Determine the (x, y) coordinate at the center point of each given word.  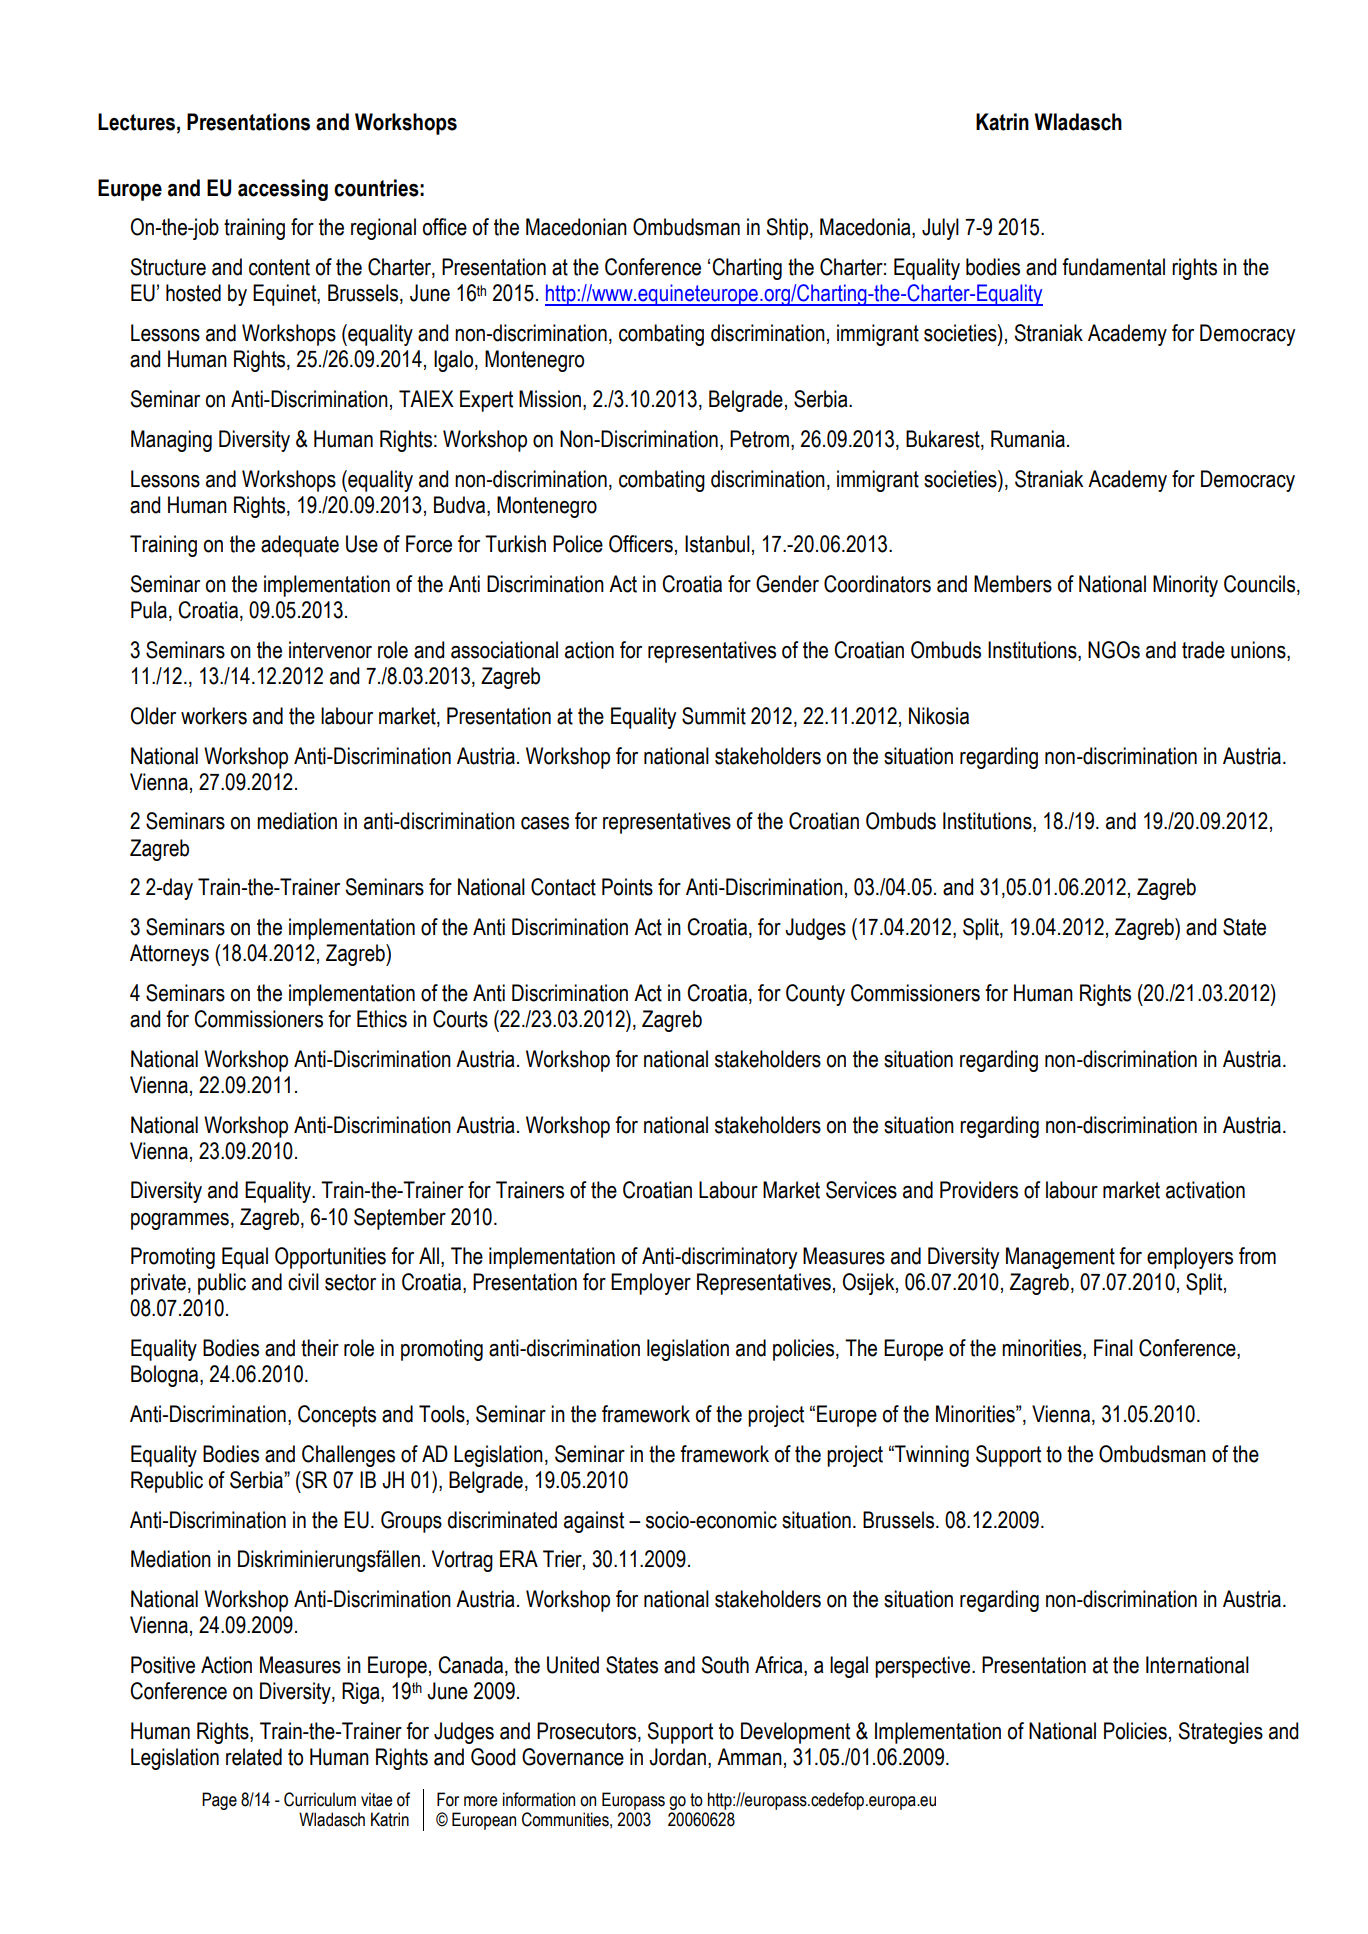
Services (861, 1190)
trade (1203, 650)
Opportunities (330, 1258)
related (254, 1757)
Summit (714, 716)
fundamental (1113, 267)
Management (1060, 1258)
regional (383, 229)
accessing (283, 190)
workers (214, 716)
